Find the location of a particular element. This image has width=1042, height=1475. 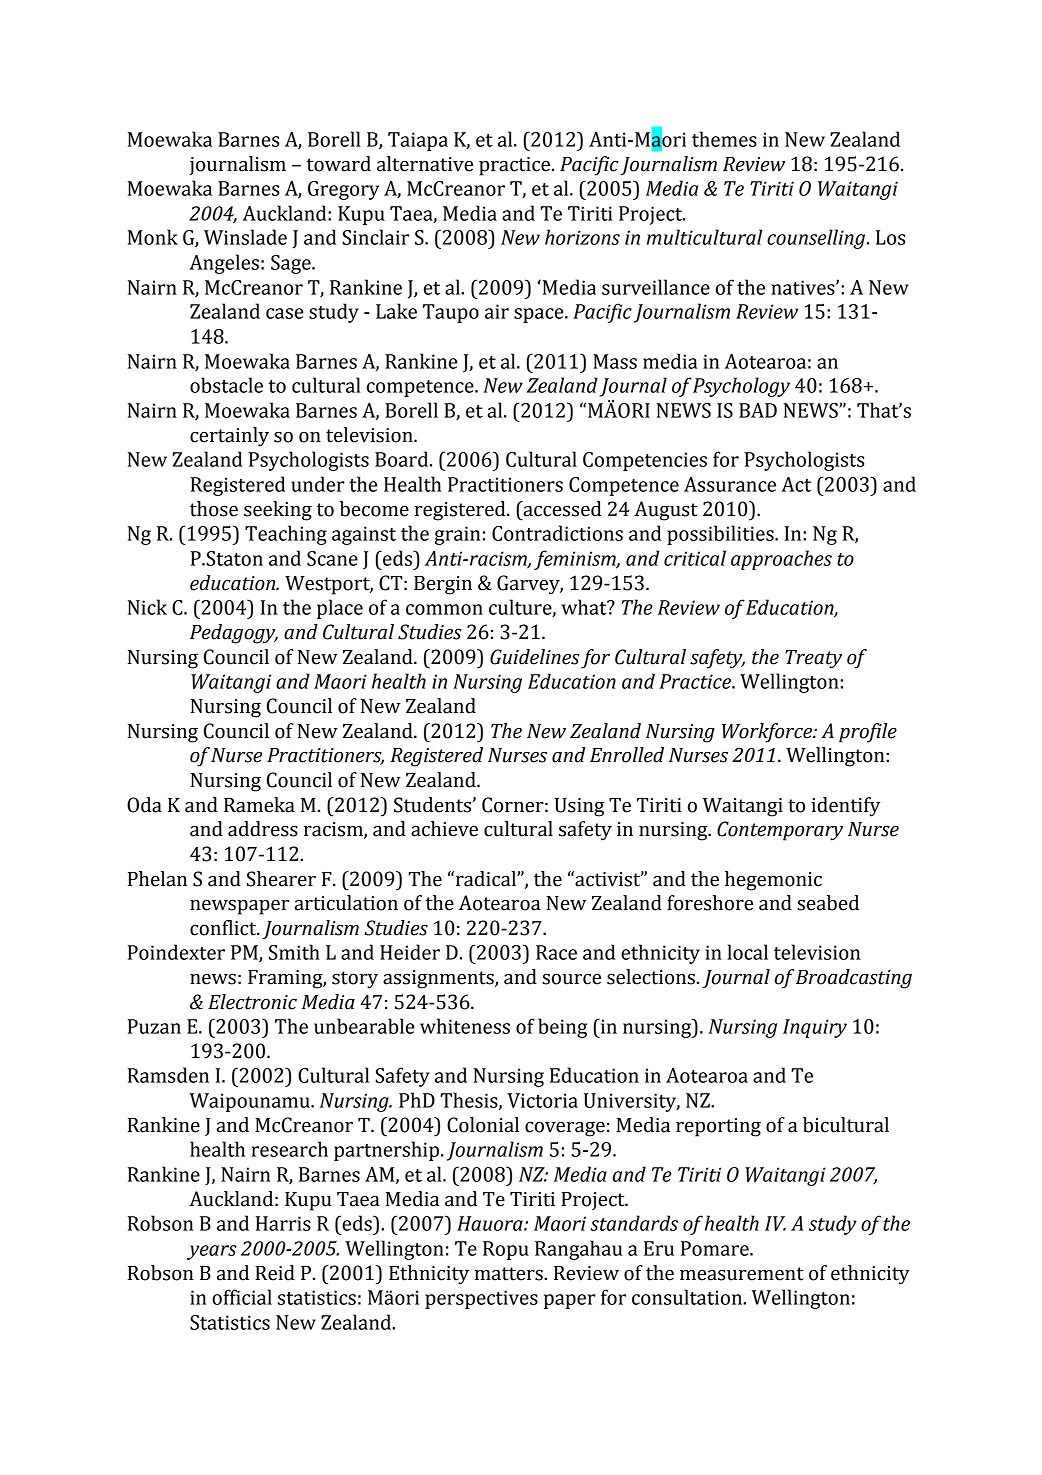

certainly is located at coordinates (229, 437).
